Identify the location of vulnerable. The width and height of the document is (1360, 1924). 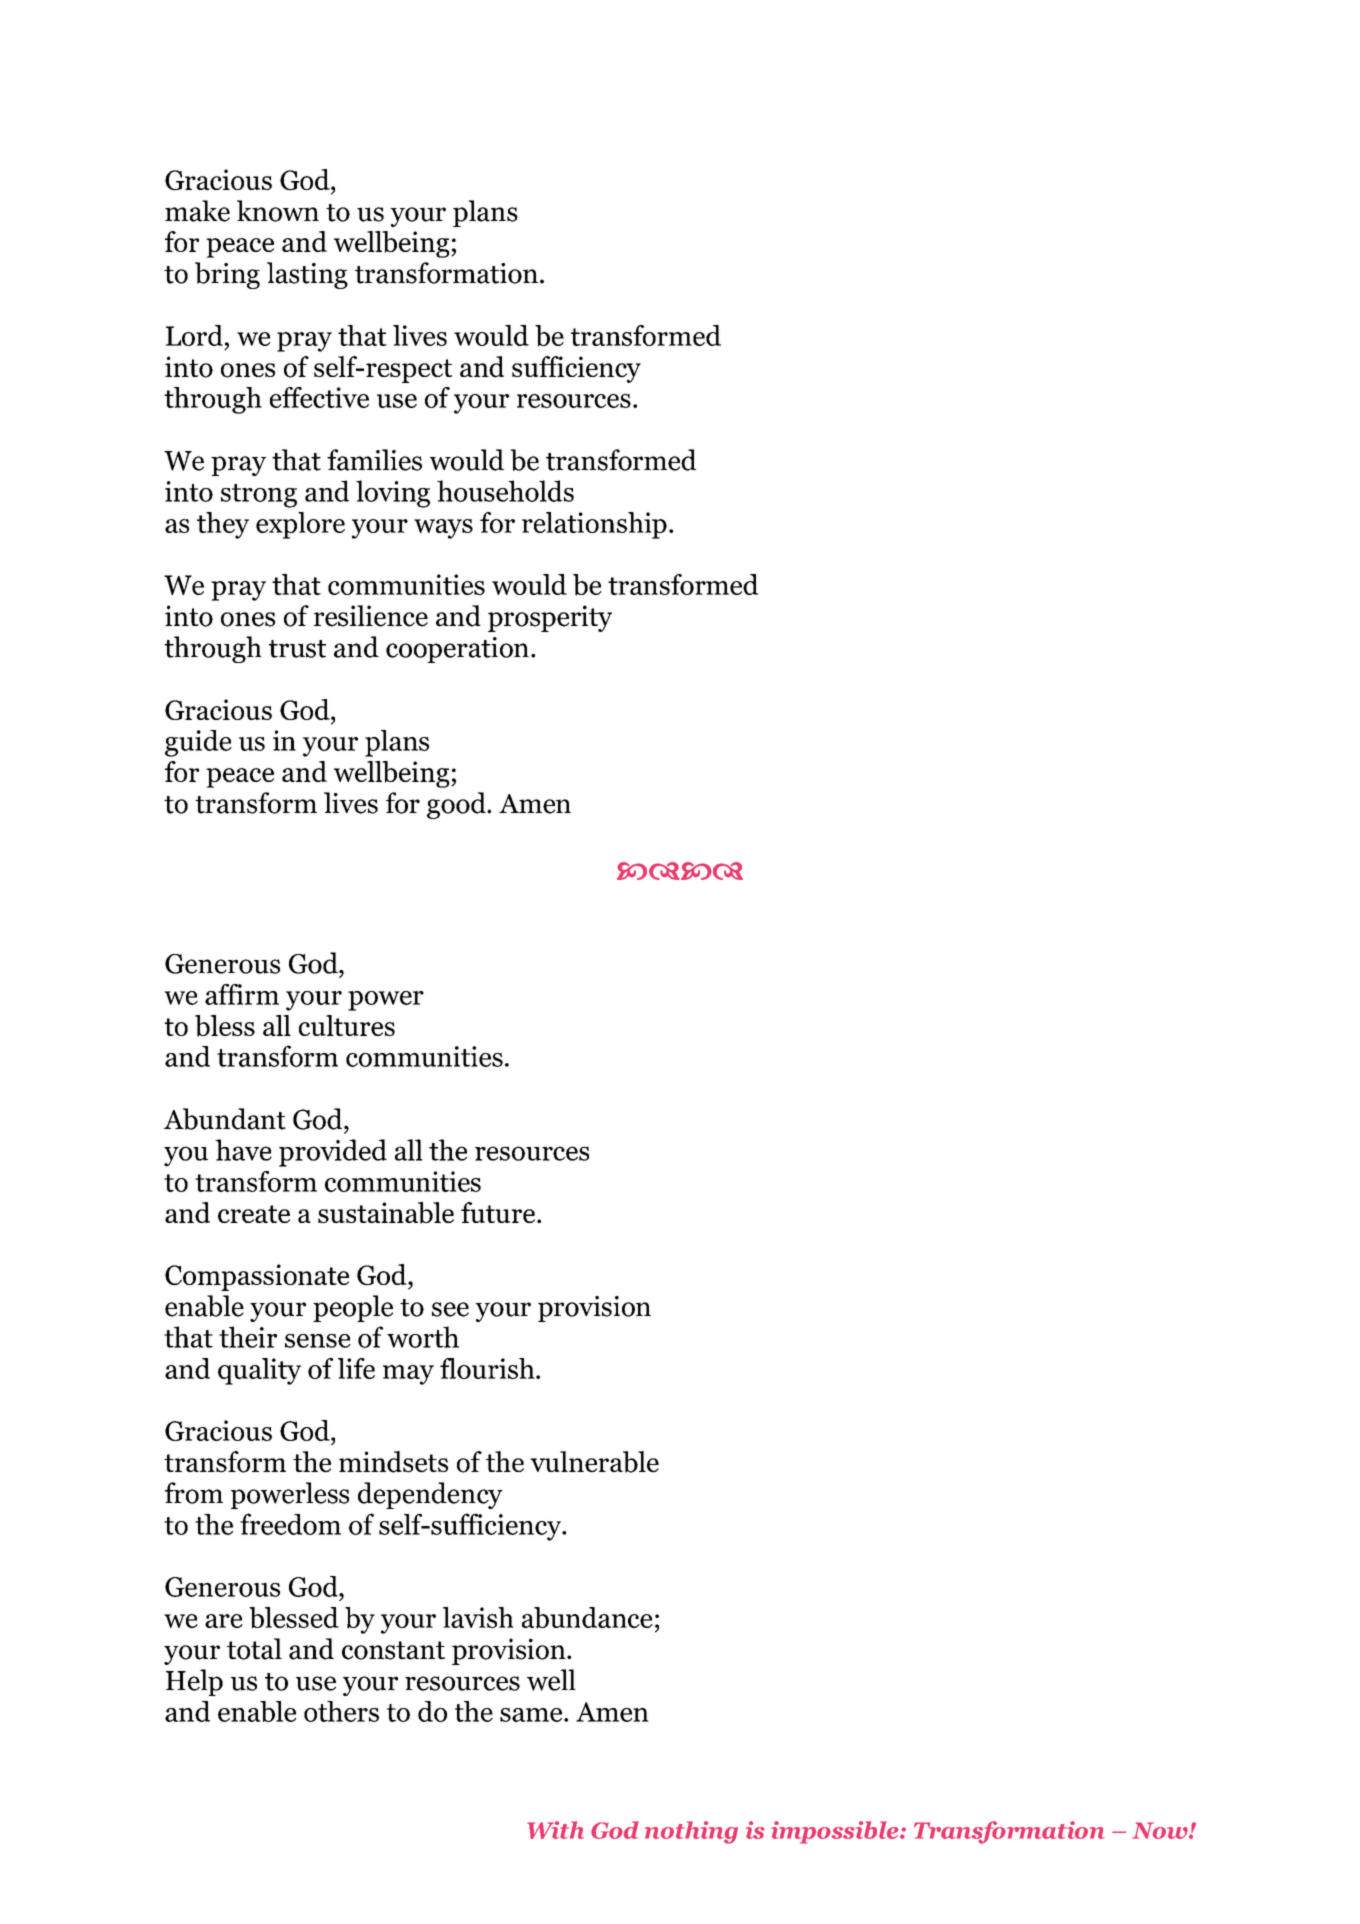
(594, 1462).
